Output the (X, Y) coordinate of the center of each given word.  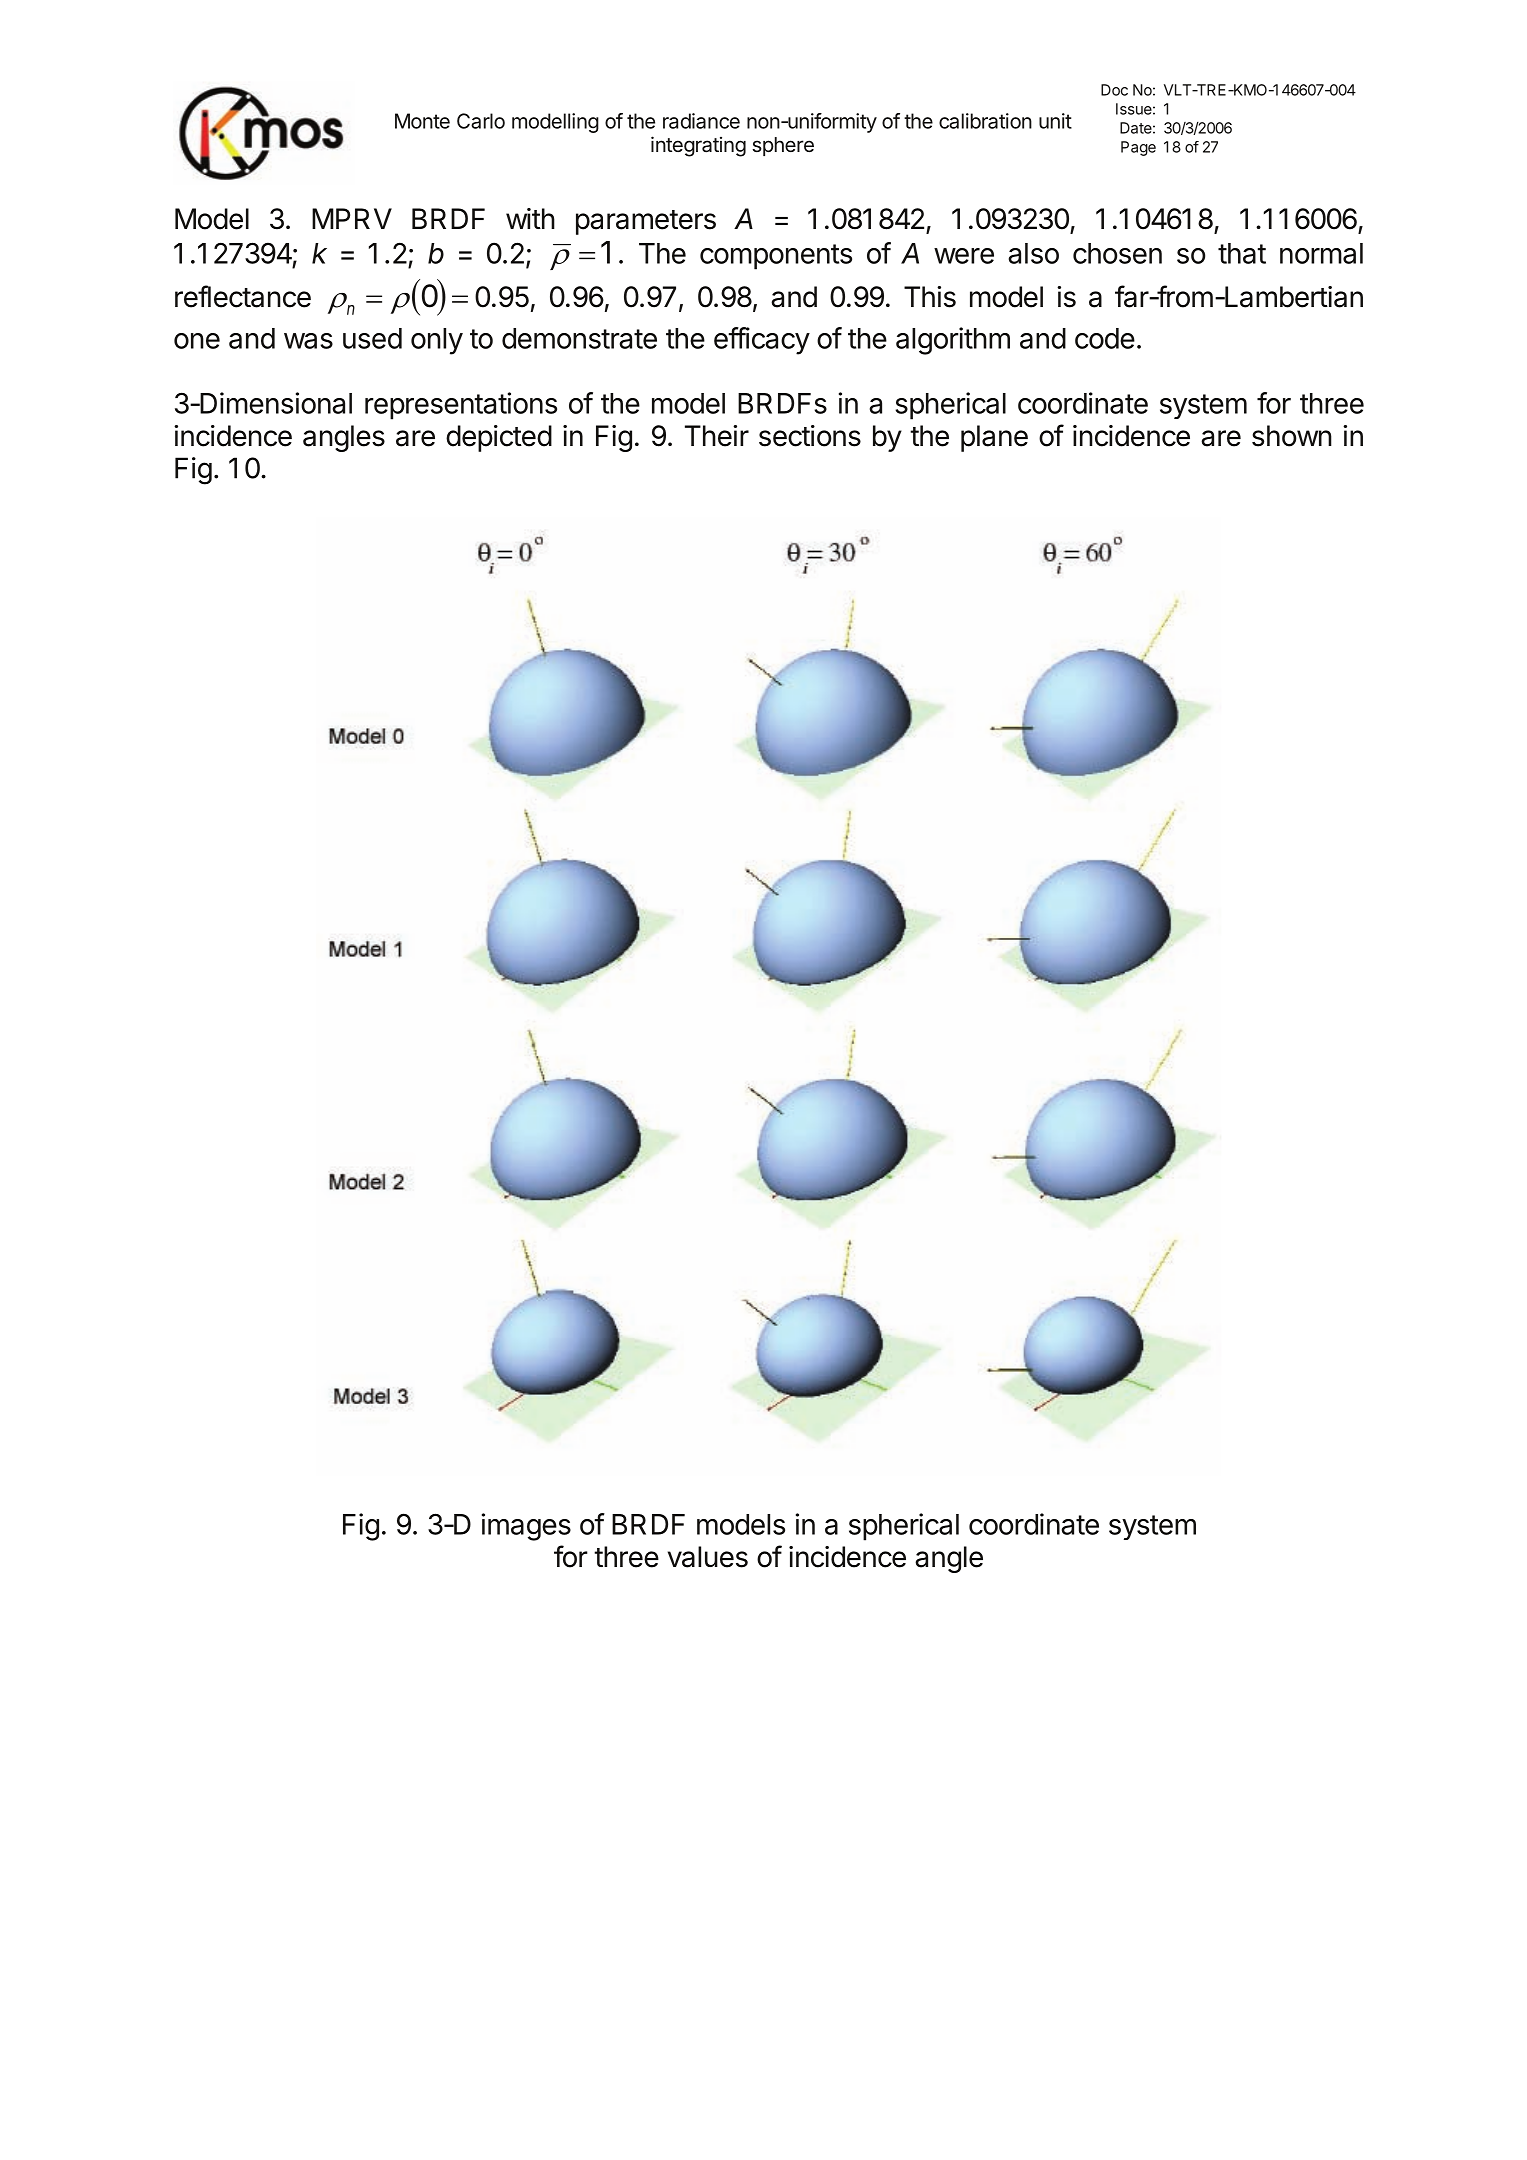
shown (1292, 436)
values (708, 1557)
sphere (783, 146)
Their (717, 436)
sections (810, 436)
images (526, 1527)
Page (1138, 148)
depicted (499, 438)
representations (461, 406)
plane (994, 438)
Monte (422, 121)
